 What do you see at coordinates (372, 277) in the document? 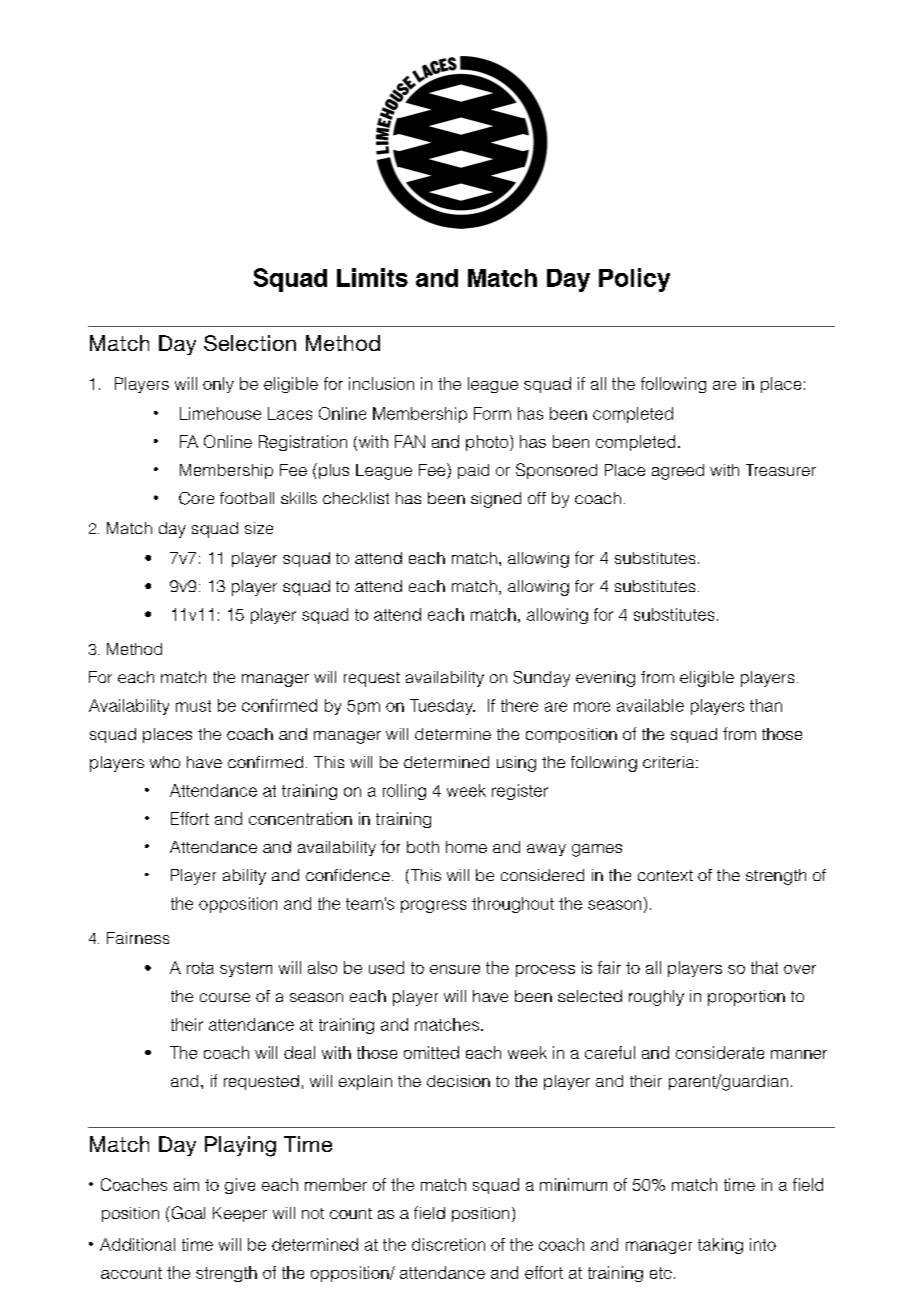
I see `Limits` at bounding box center [372, 277].
